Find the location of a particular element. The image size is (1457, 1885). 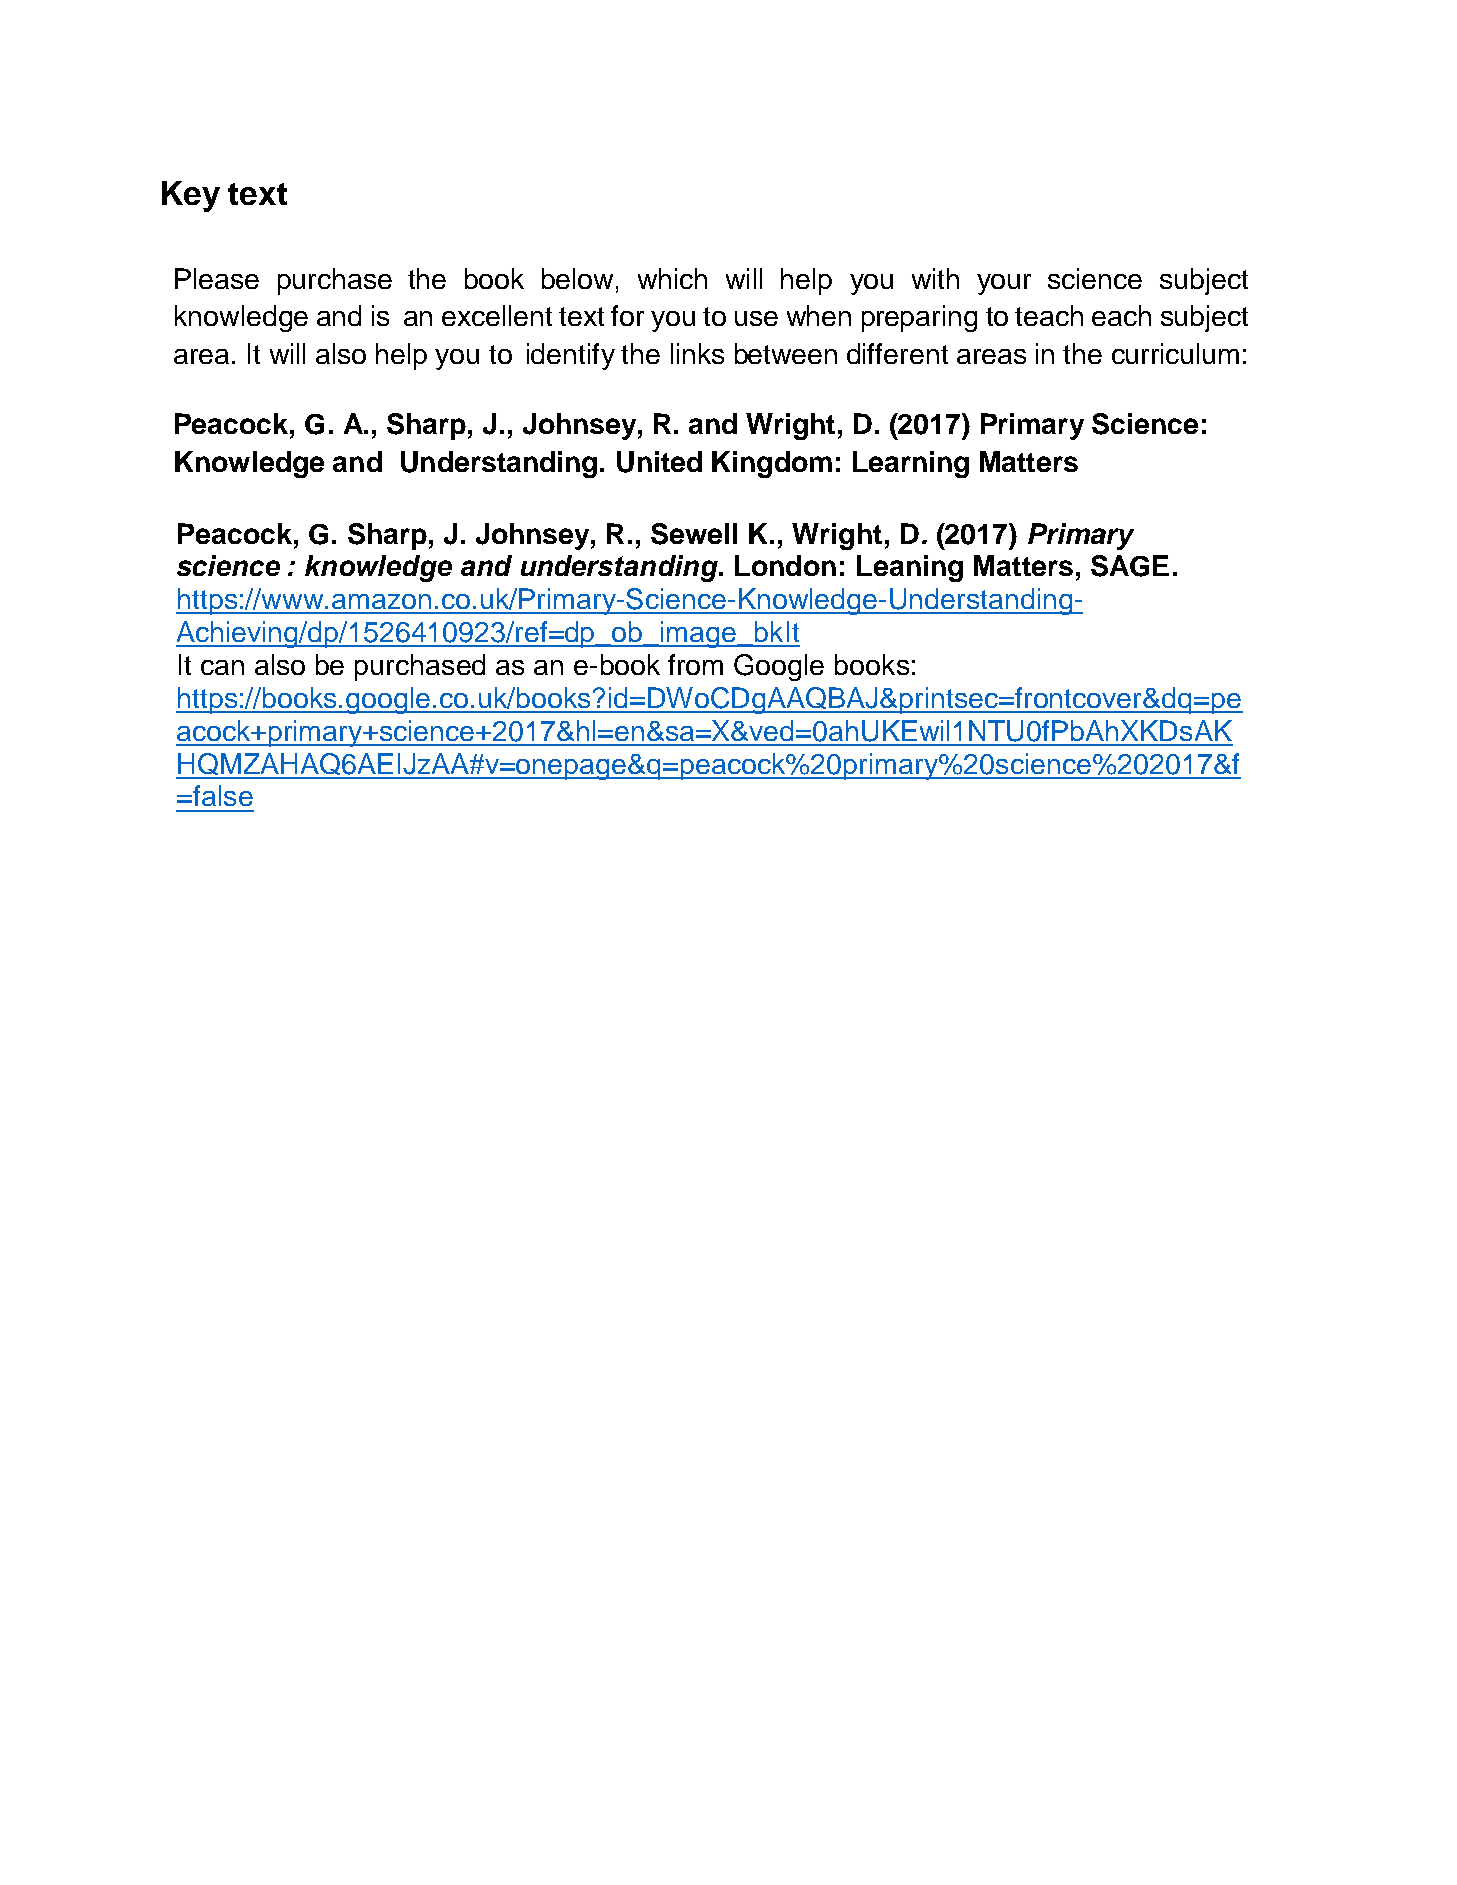

United is located at coordinates (659, 462).
